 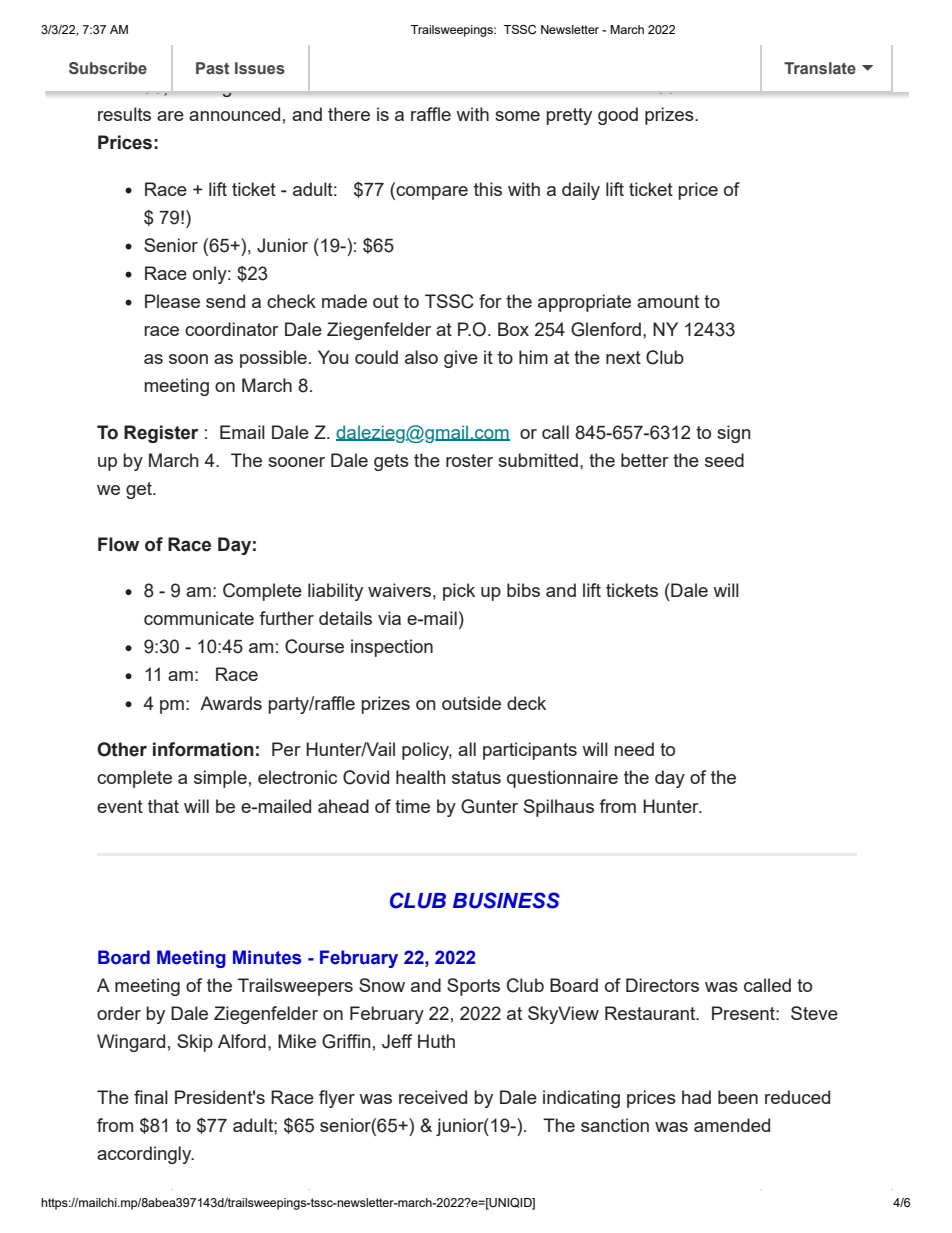 What do you see at coordinates (151, 1097) in the document?
I see `final` at bounding box center [151, 1097].
